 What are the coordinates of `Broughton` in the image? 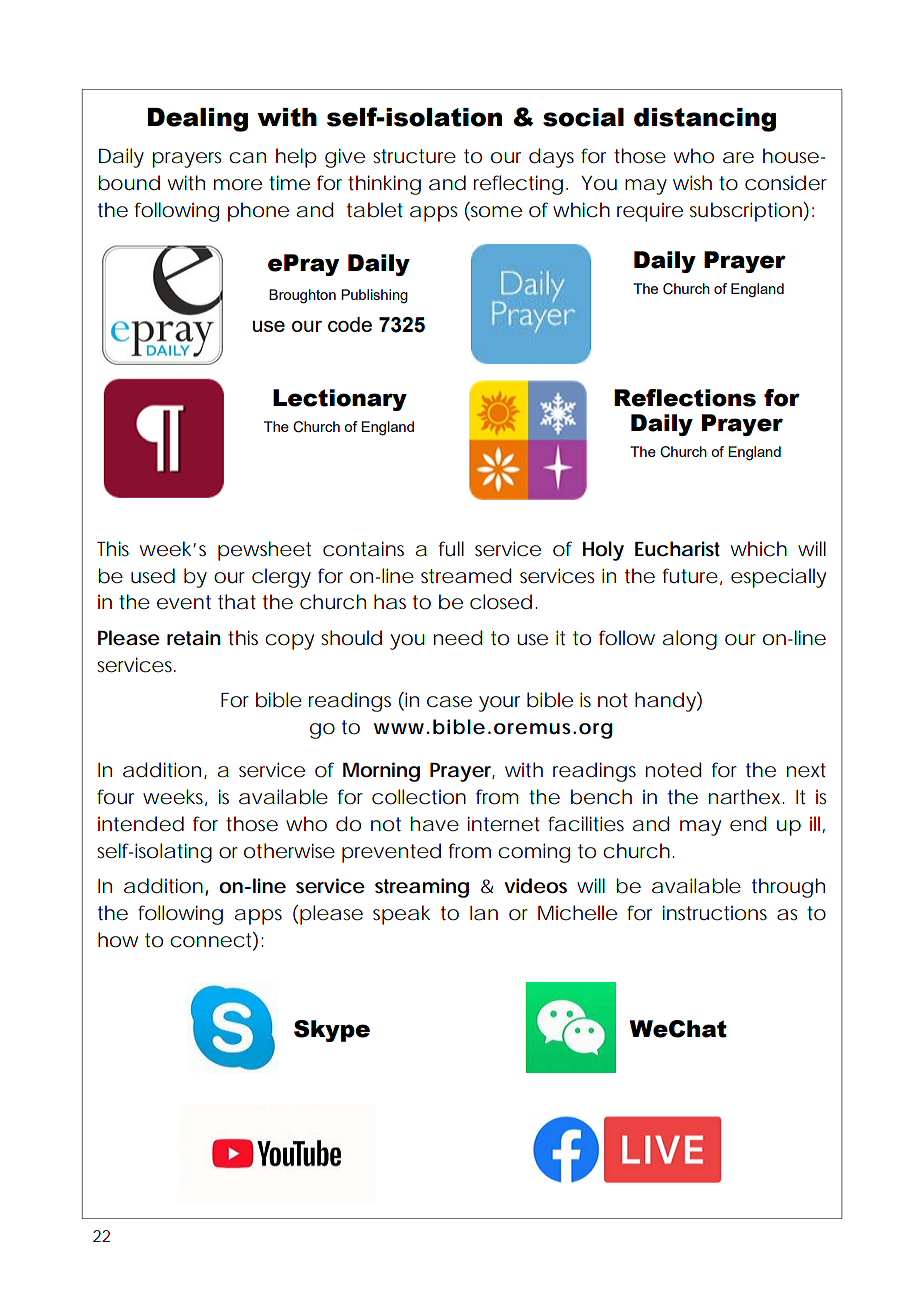 It's located at (302, 296).
